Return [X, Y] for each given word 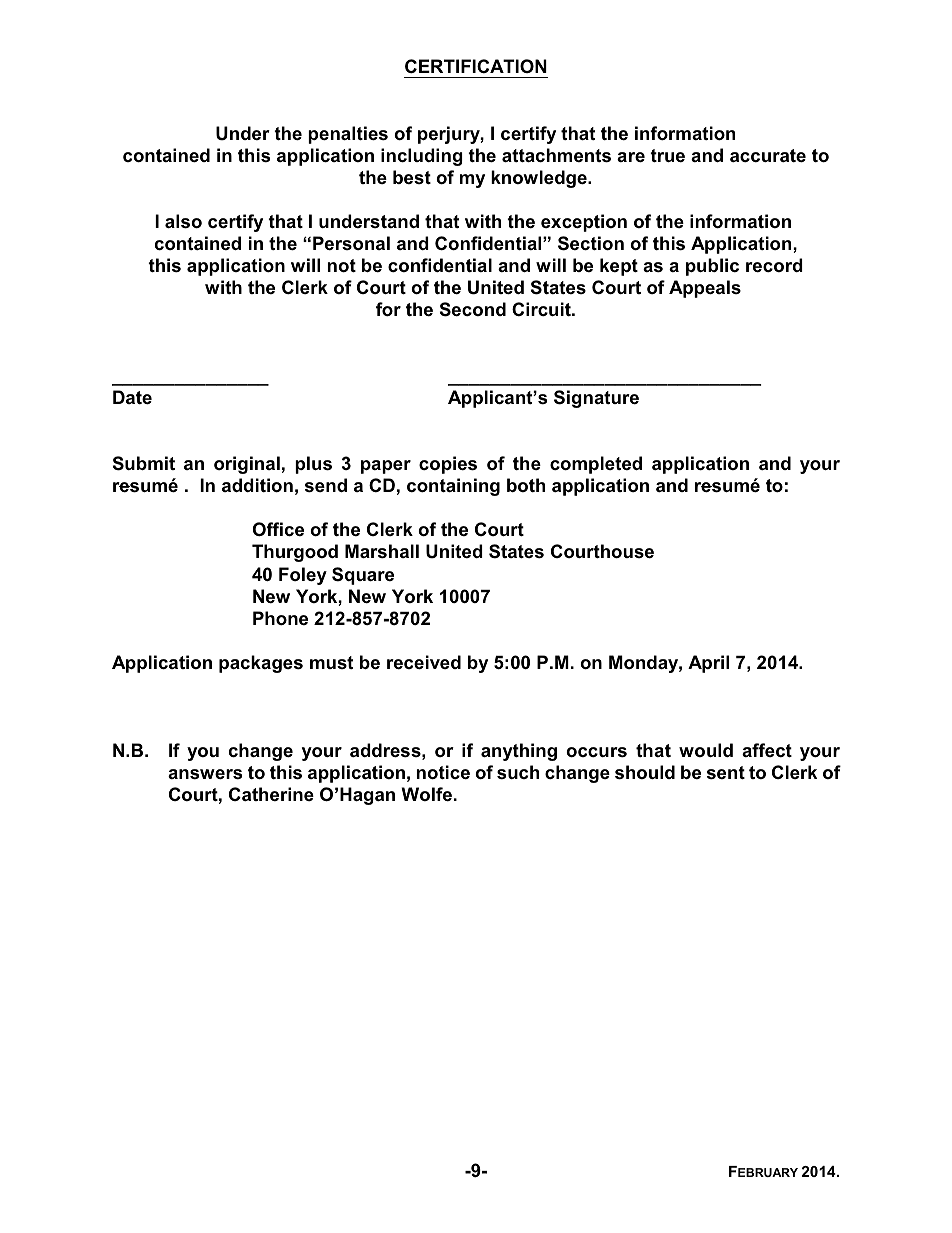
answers [205, 774]
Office [278, 529]
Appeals [705, 289]
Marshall [382, 551]
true [667, 156]
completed [596, 465]
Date [132, 397]
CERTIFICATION [476, 66]
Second [473, 309]
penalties [348, 135]
